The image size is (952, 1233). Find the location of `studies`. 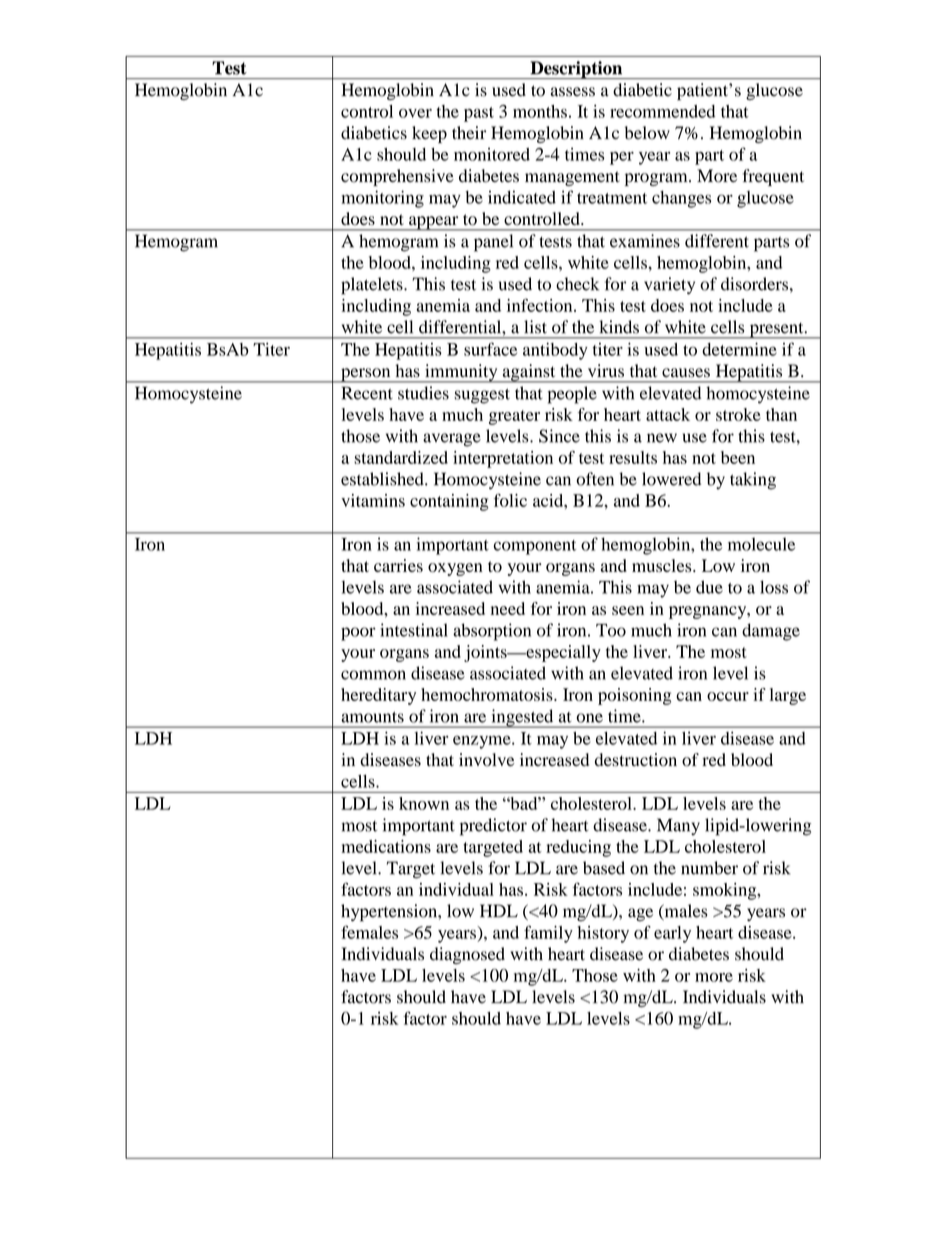

studies is located at coordinates (423, 393).
